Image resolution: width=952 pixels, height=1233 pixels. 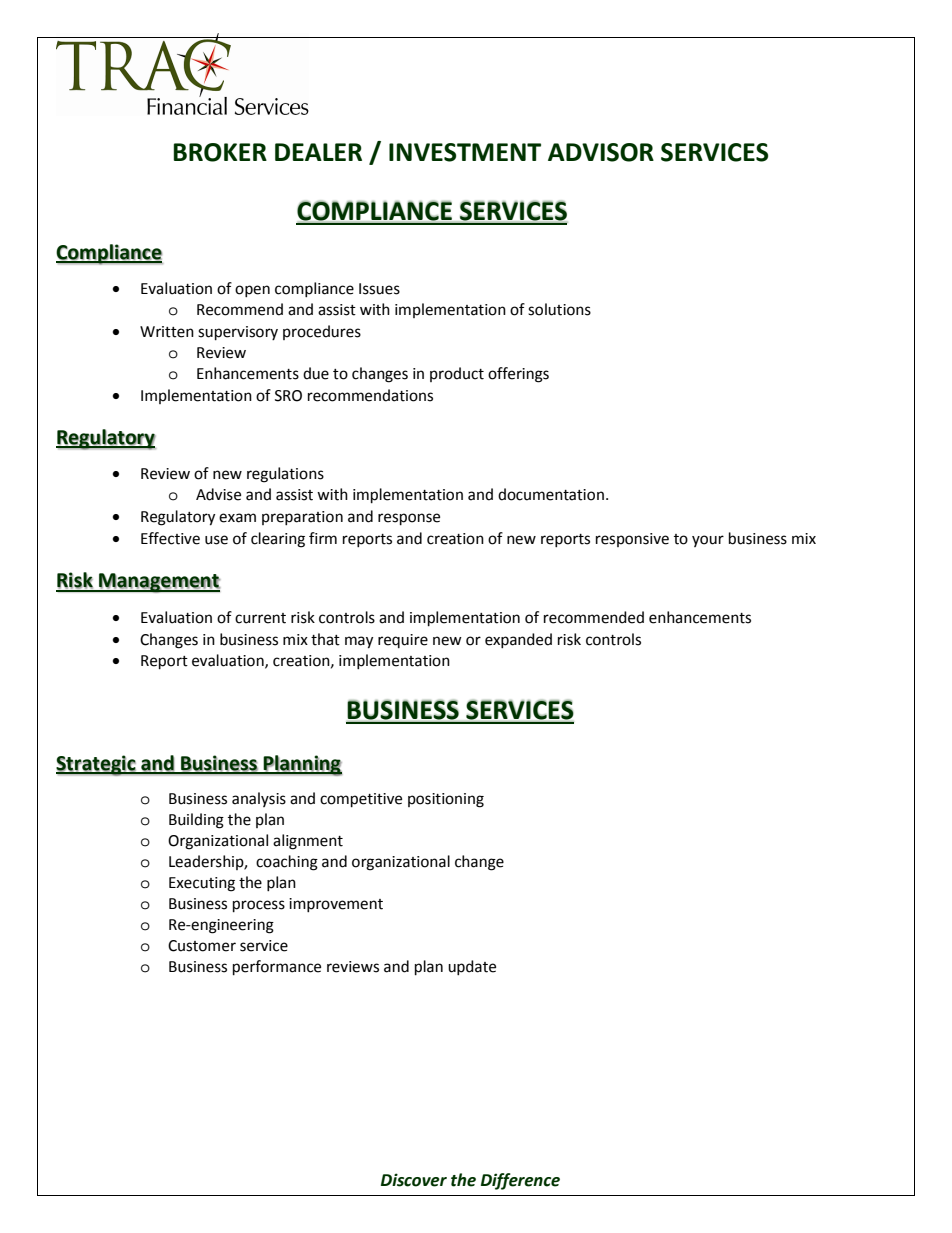 I want to click on documentation, so click(x=551, y=494).
